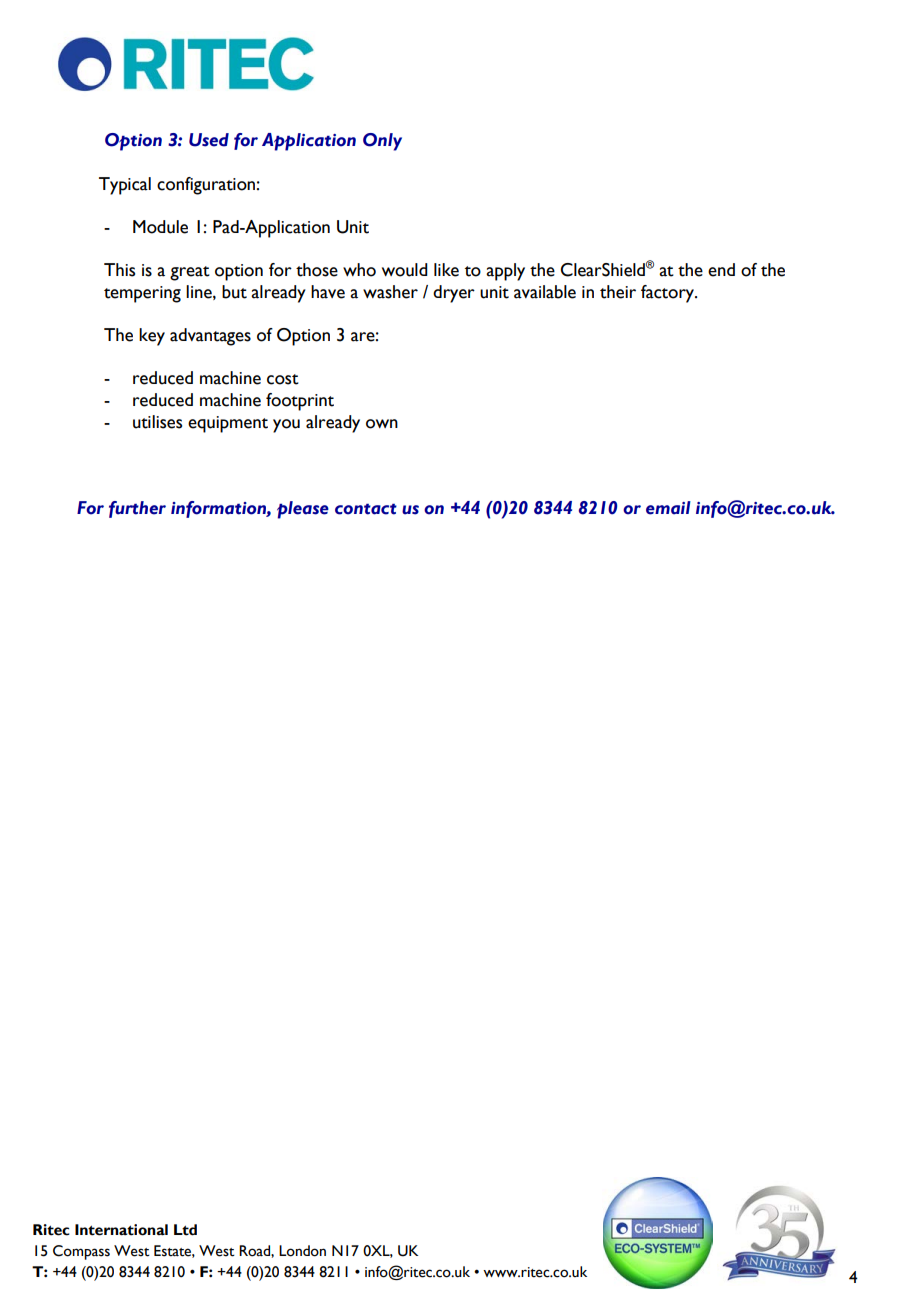 This page has width=924, height=1309. Describe the element at coordinates (302, 1251) in the page. I see `London` at that location.
